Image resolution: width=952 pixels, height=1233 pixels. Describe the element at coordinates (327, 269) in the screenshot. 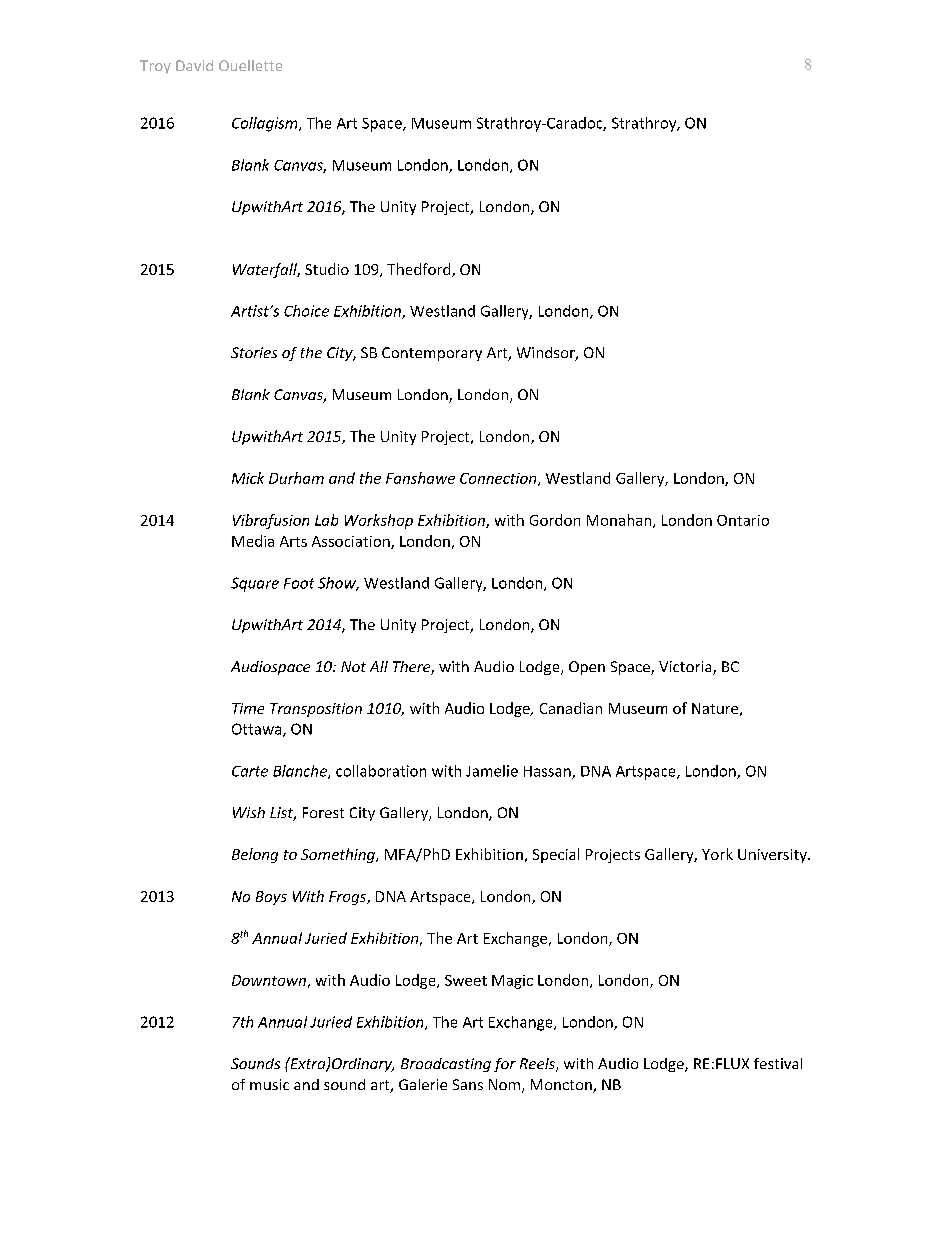

I see `Studio` at that location.
